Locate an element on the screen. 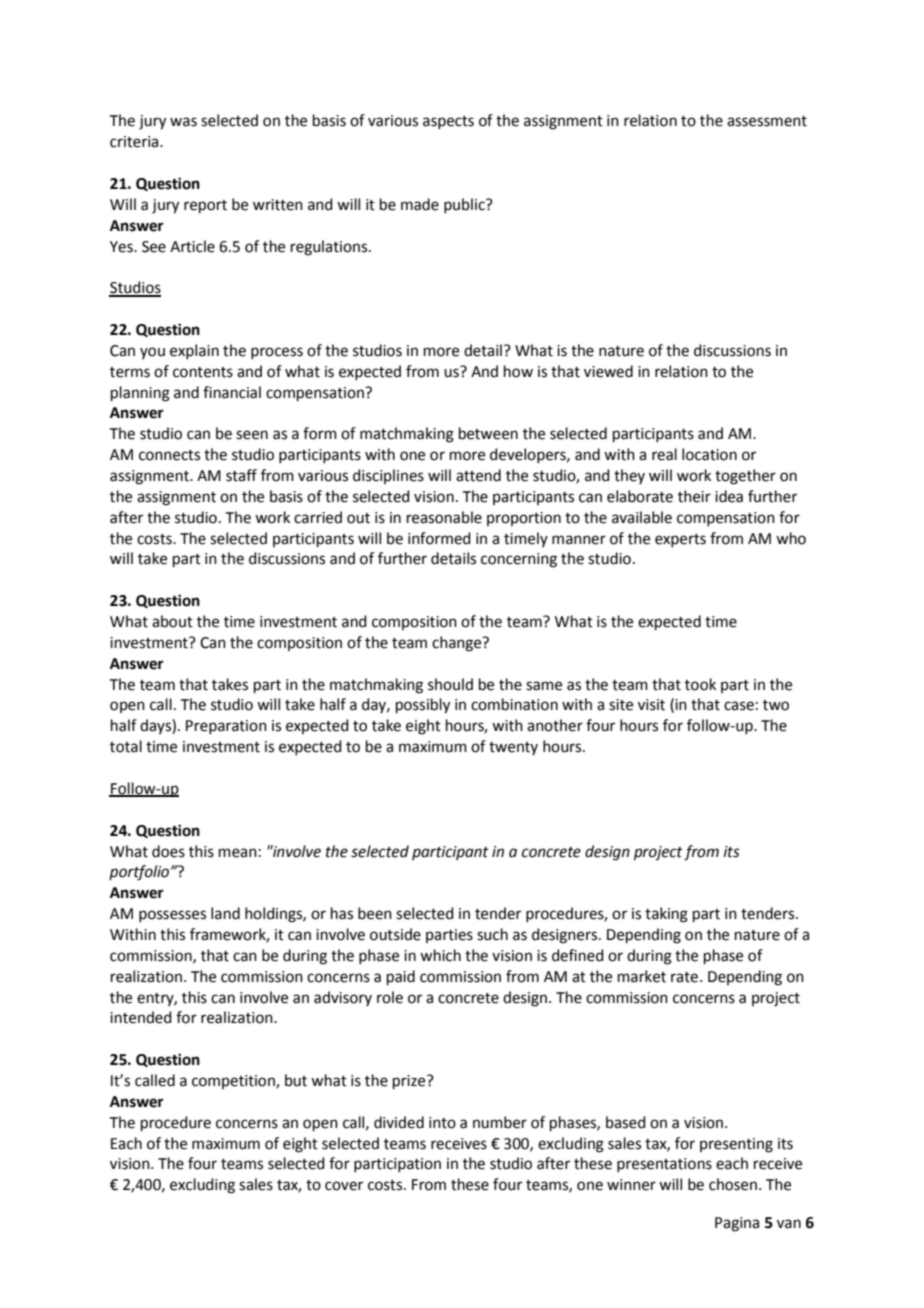  location is located at coordinates (709, 454).
